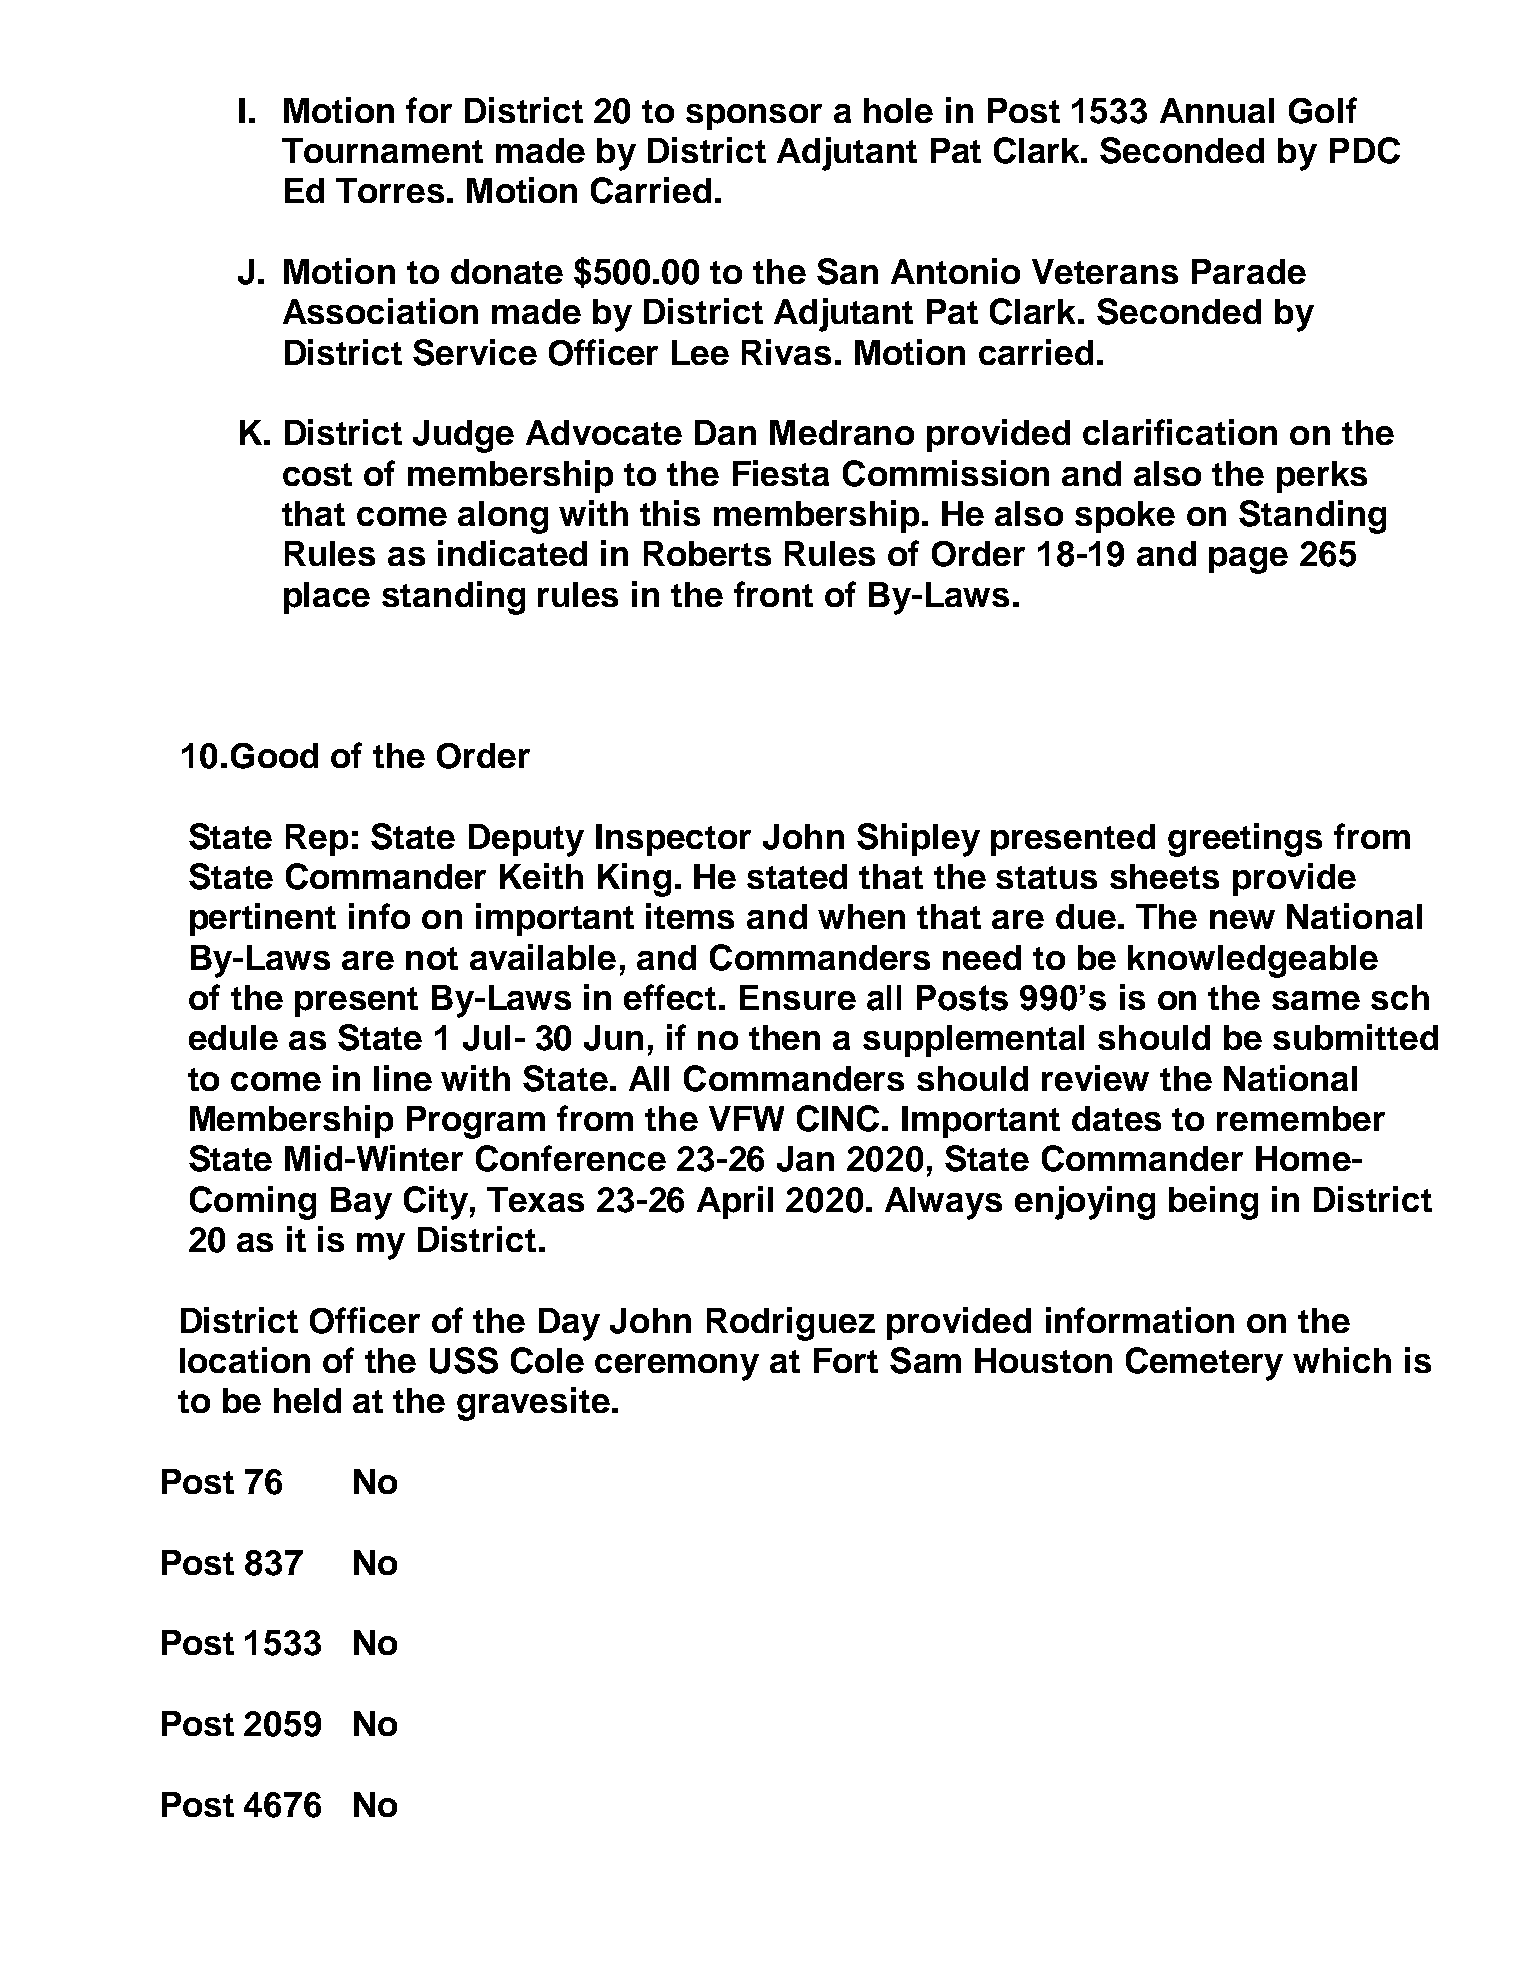  What do you see at coordinates (1245, 840) in the screenshot?
I see `greetings` at bounding box center [1245, 840].
